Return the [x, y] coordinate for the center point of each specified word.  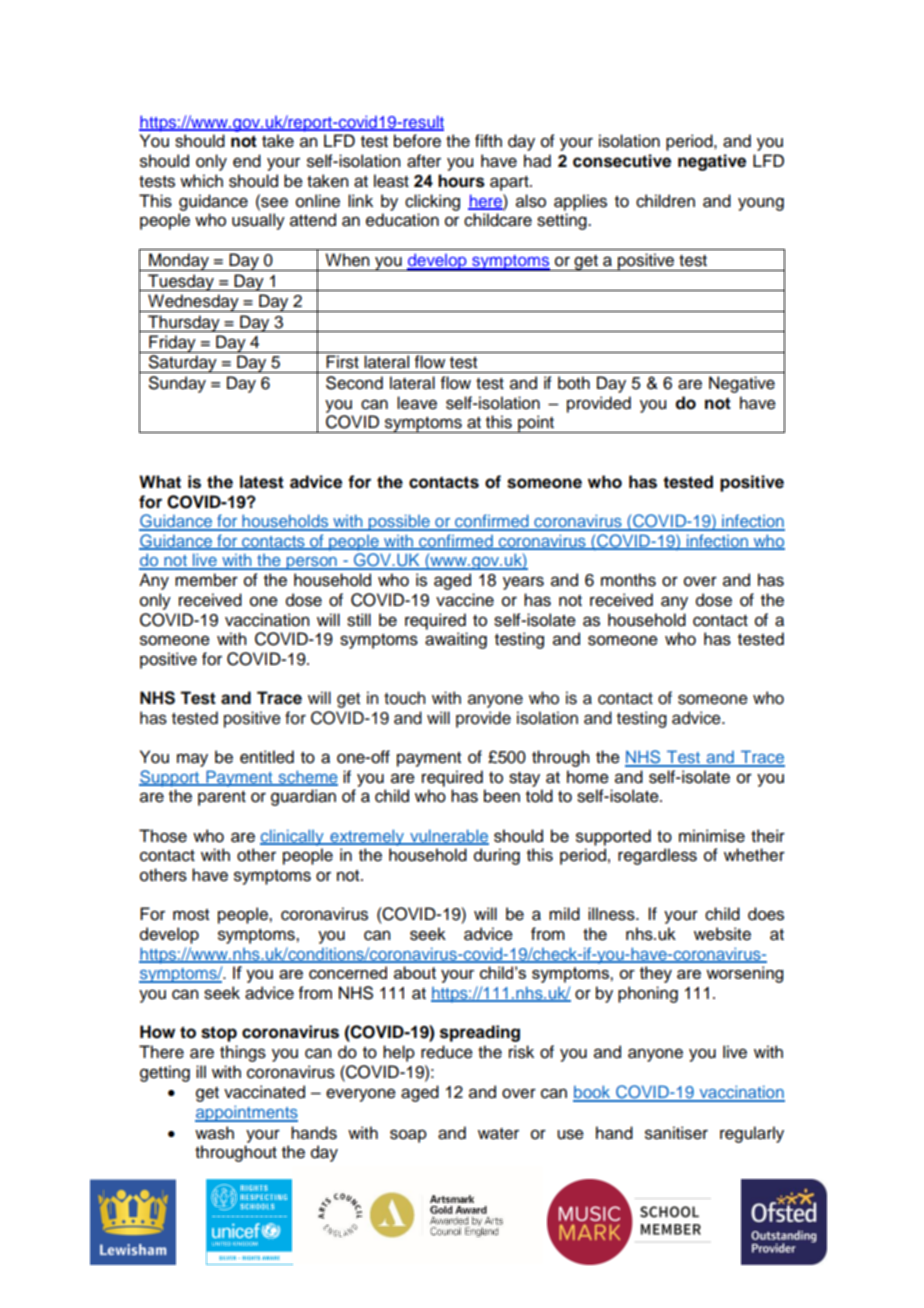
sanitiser [676, 1133]
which [201, 181]
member [206, 580]
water [498, 1134]
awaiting [456, 640]
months [628, 580]
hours [461, 181]
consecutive [622, 161]
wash [214, 1133]
